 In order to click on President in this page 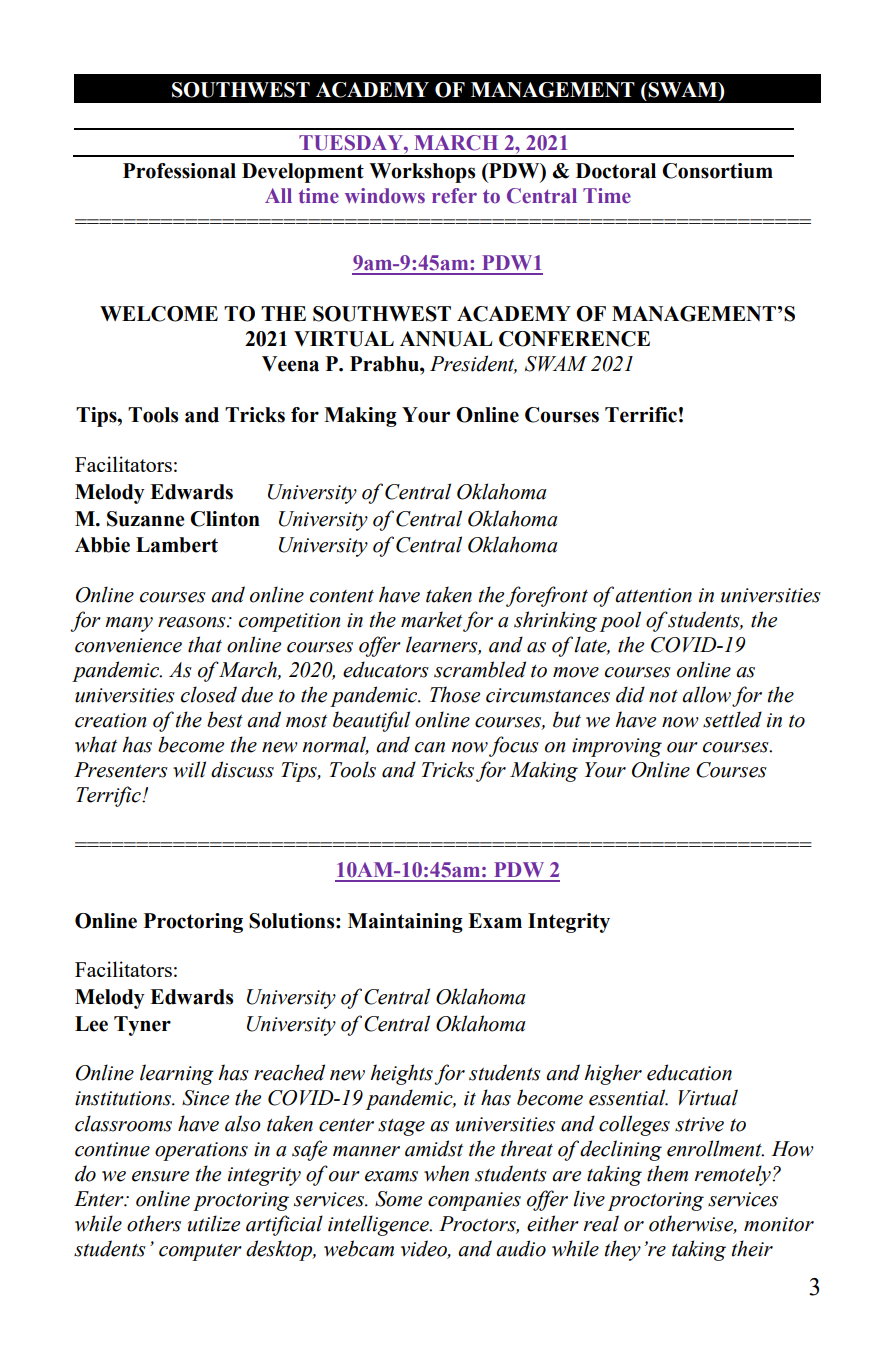, I will do `click(473, 364)`.
